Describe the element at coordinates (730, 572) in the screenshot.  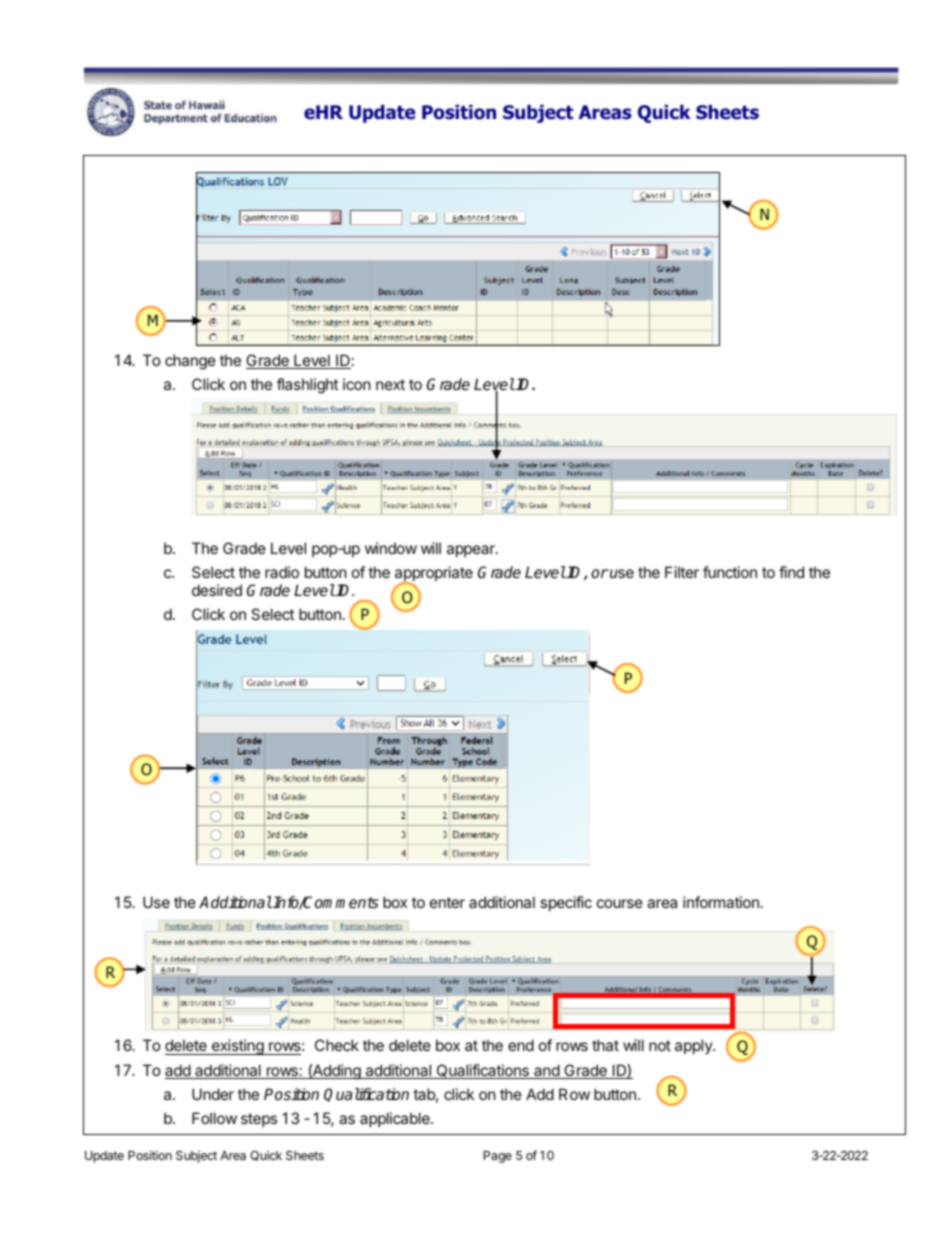
I see `function` at that location.
